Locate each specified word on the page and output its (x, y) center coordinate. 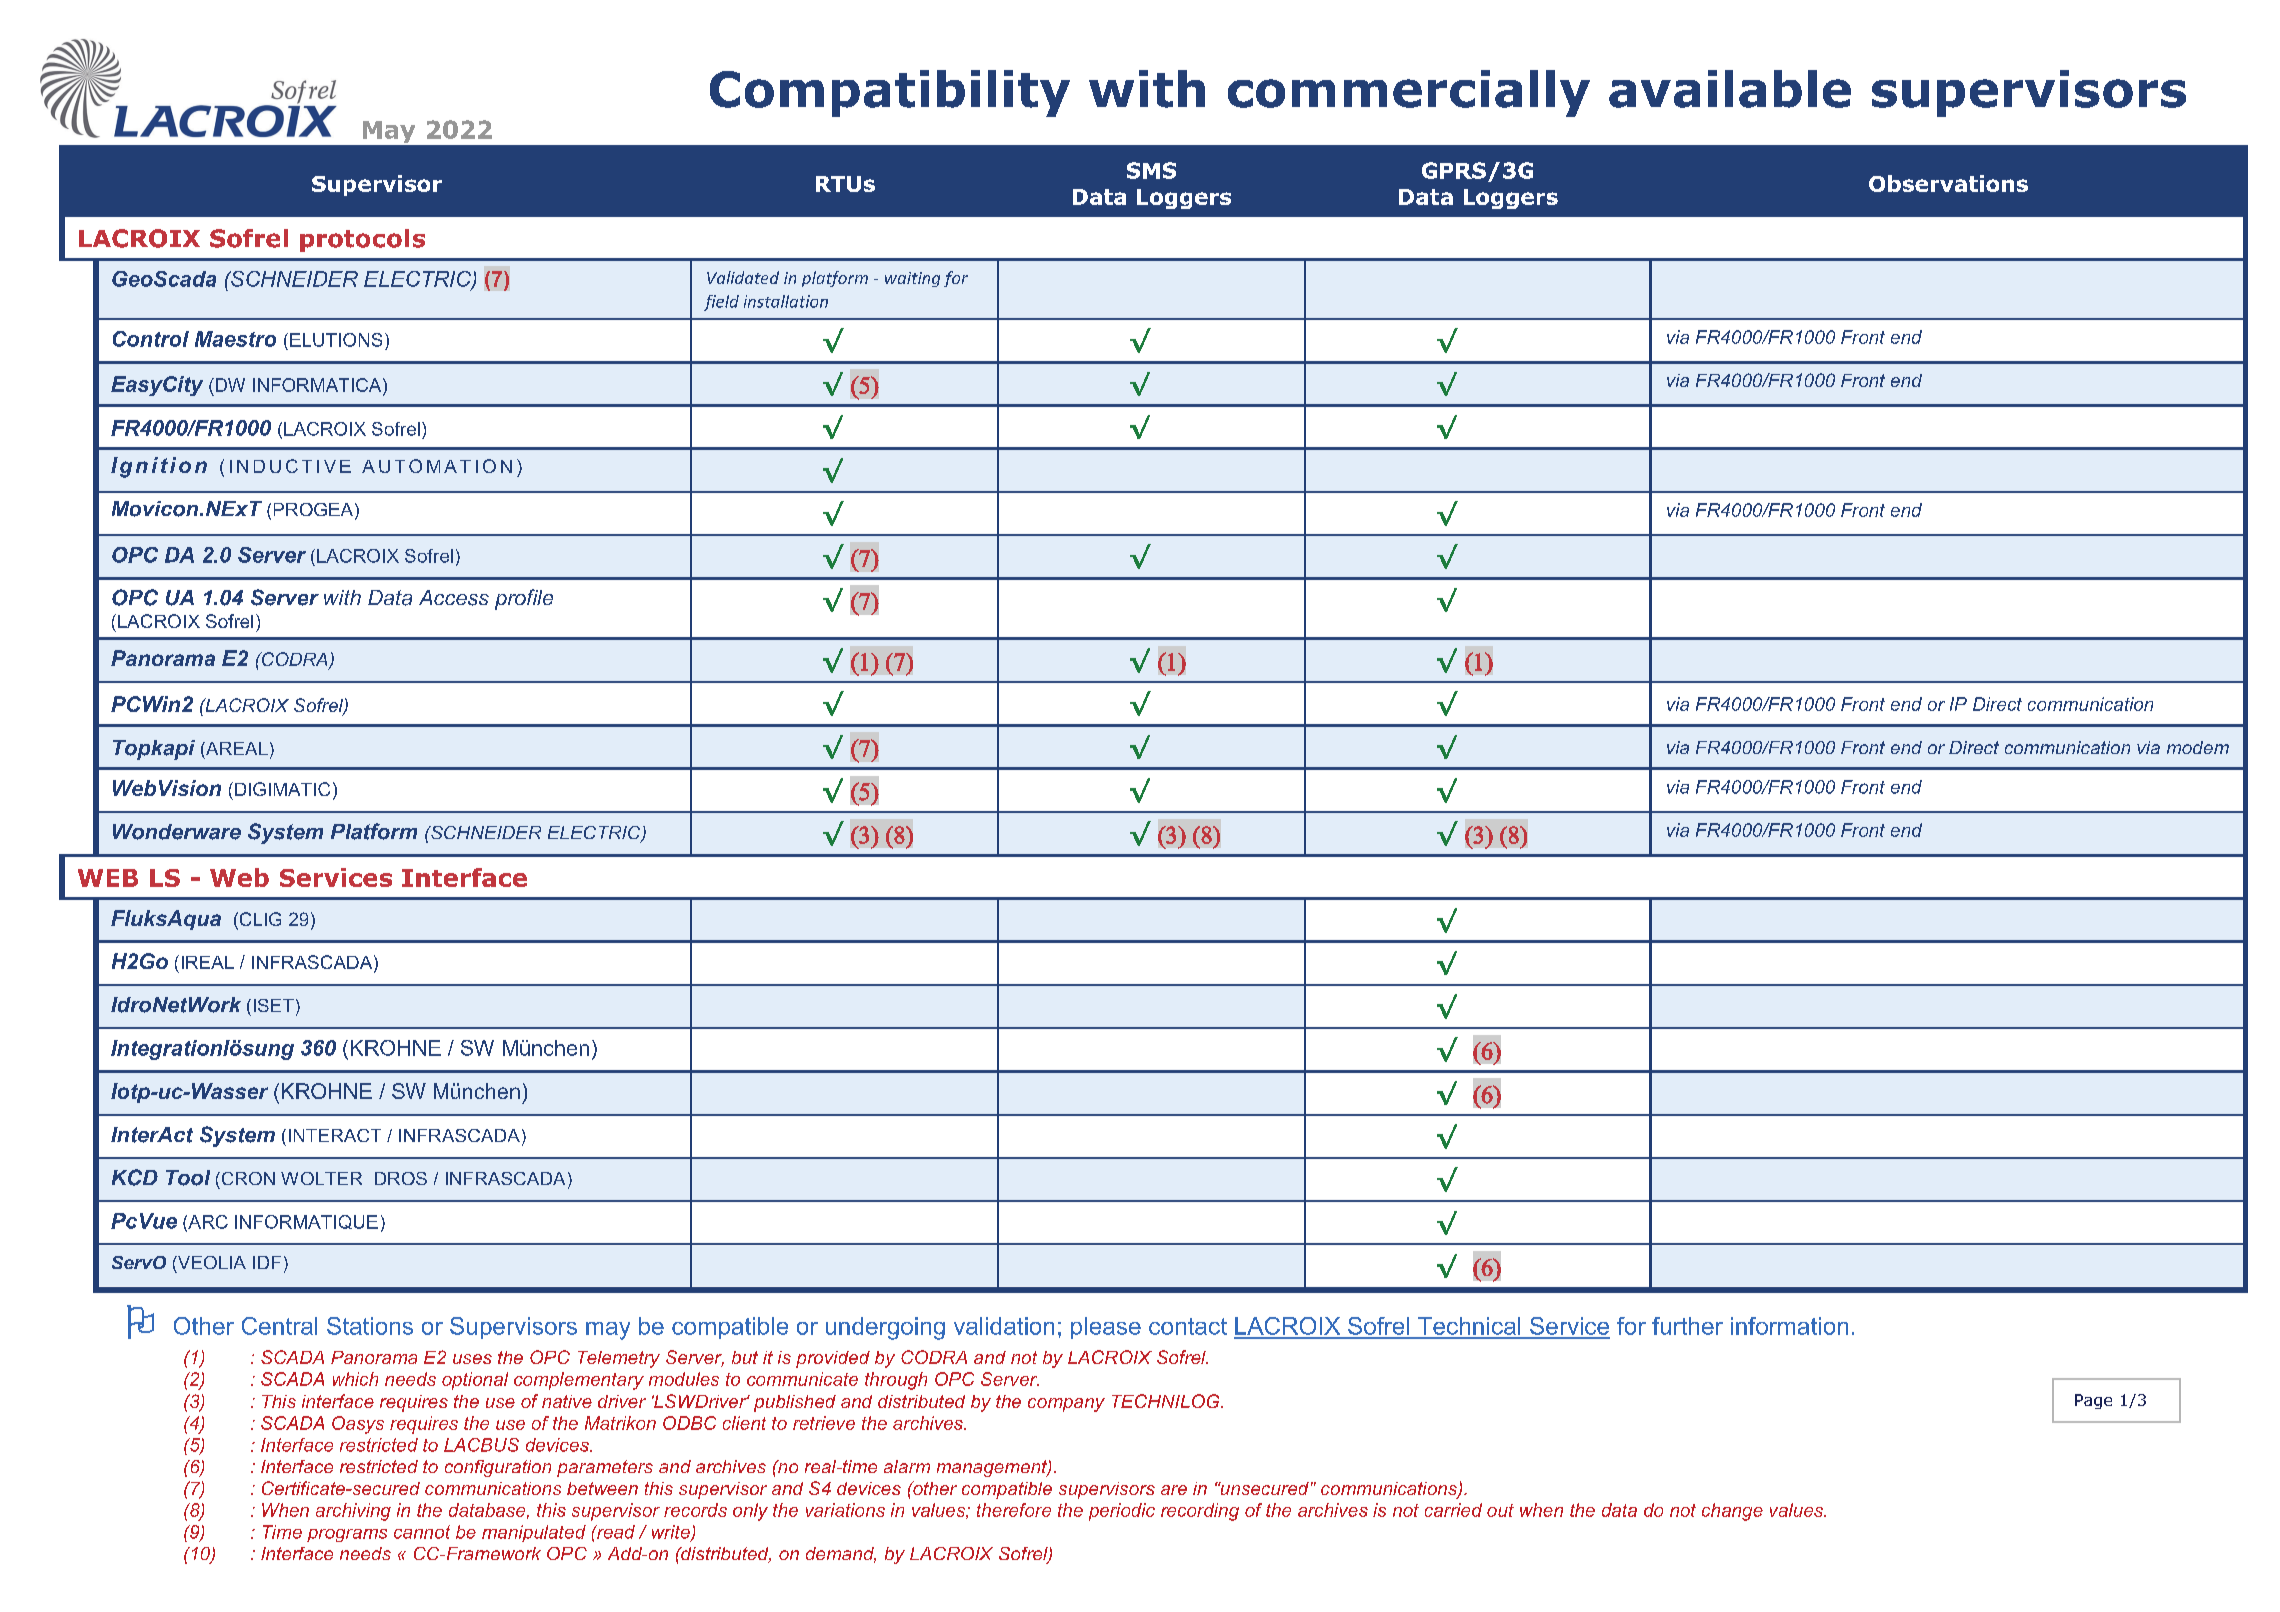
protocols (362, 240)
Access (454, 598)
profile (524, 599)
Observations (1948, 183)
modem (2198, 747)
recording (1200, 1512)
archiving (353, 1512)
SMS (1151, 170)
